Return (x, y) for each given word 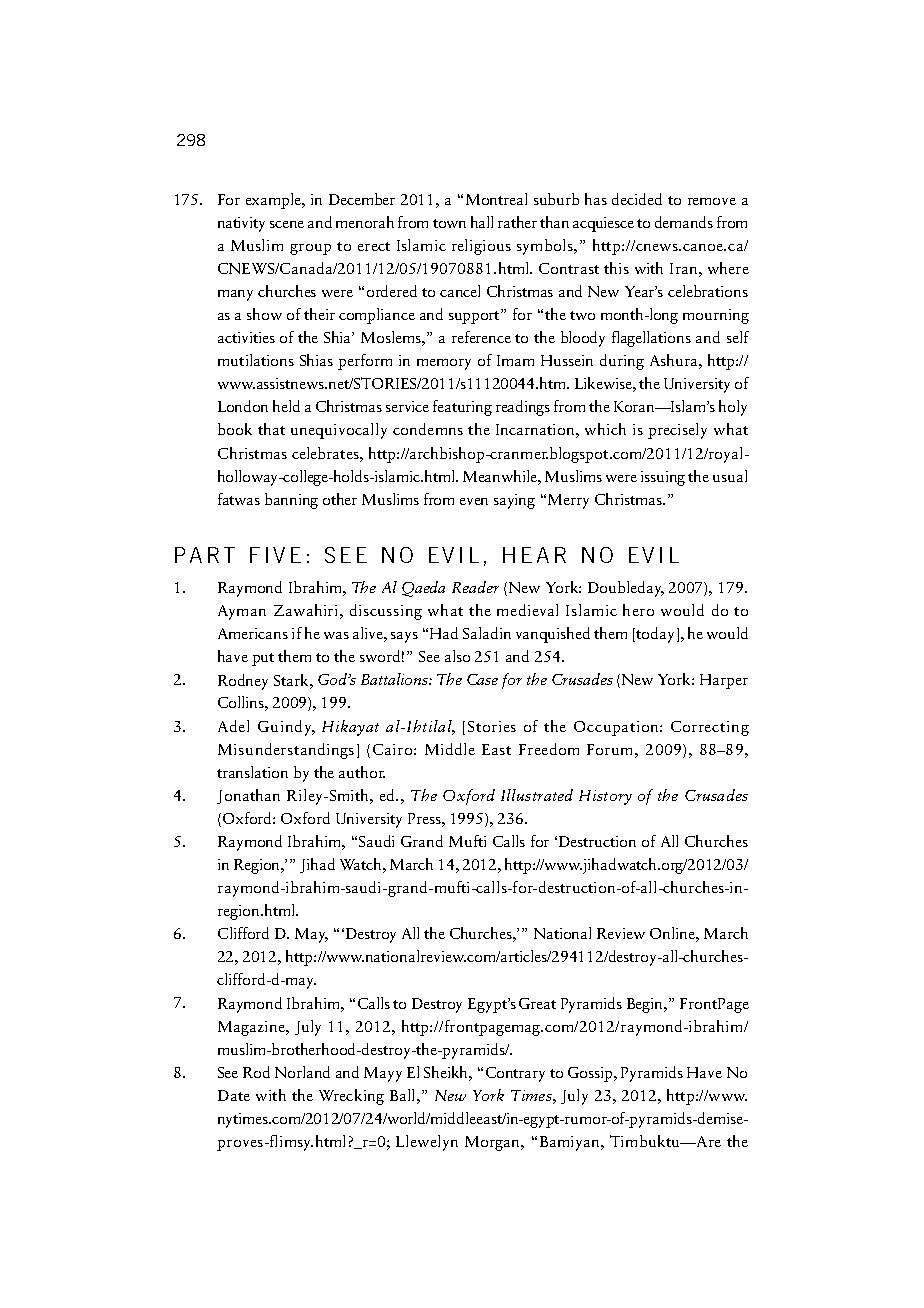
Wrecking (351, 1097)
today (655, 635)
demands (684, 222)
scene (287, 224)
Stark (292, 680)
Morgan (494, 1143)
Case (482, 679)
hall (482, 222)
